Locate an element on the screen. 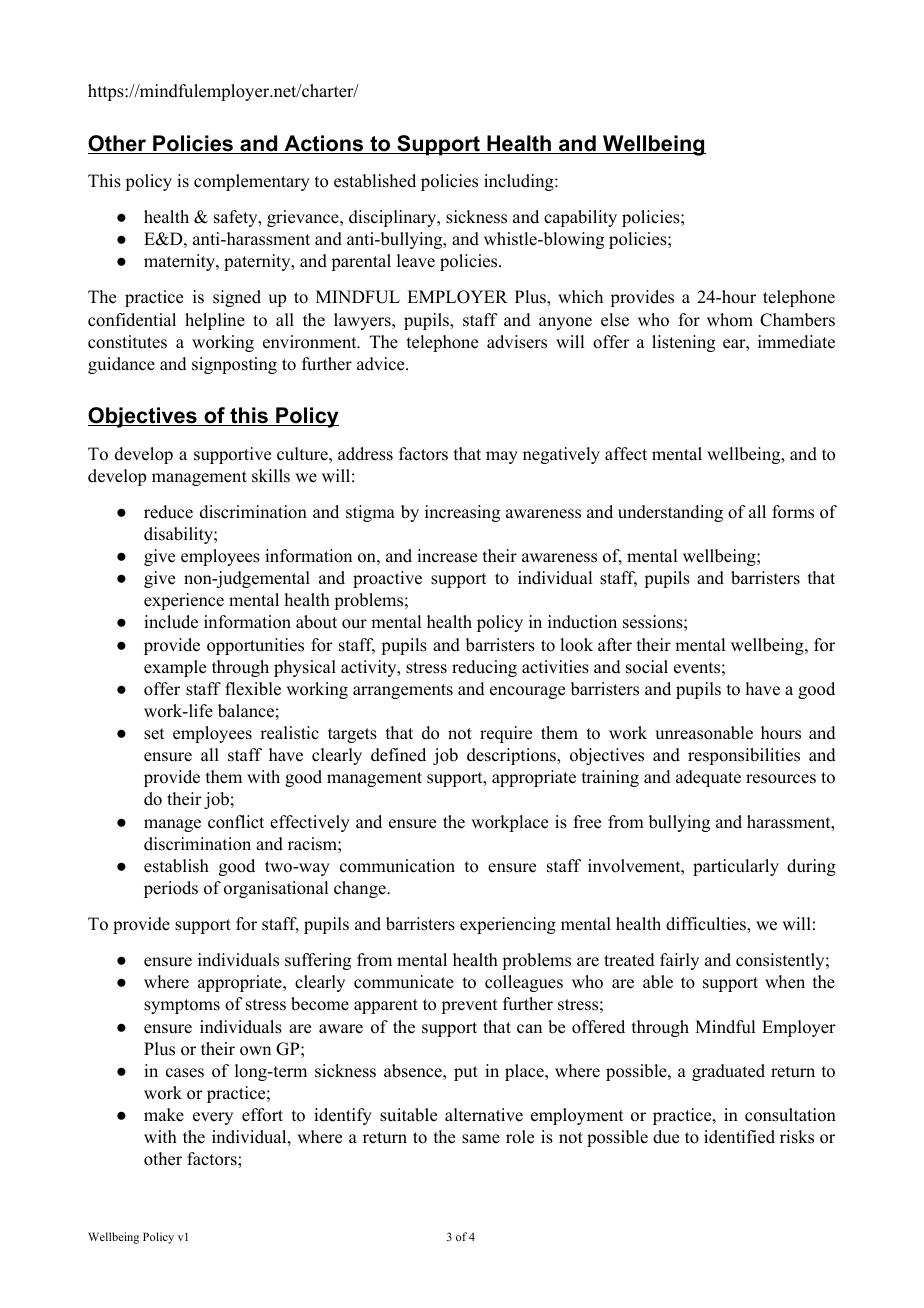 The width and height of the screenshot is (924, 1308). every is located at coordinates (213, 1118).
